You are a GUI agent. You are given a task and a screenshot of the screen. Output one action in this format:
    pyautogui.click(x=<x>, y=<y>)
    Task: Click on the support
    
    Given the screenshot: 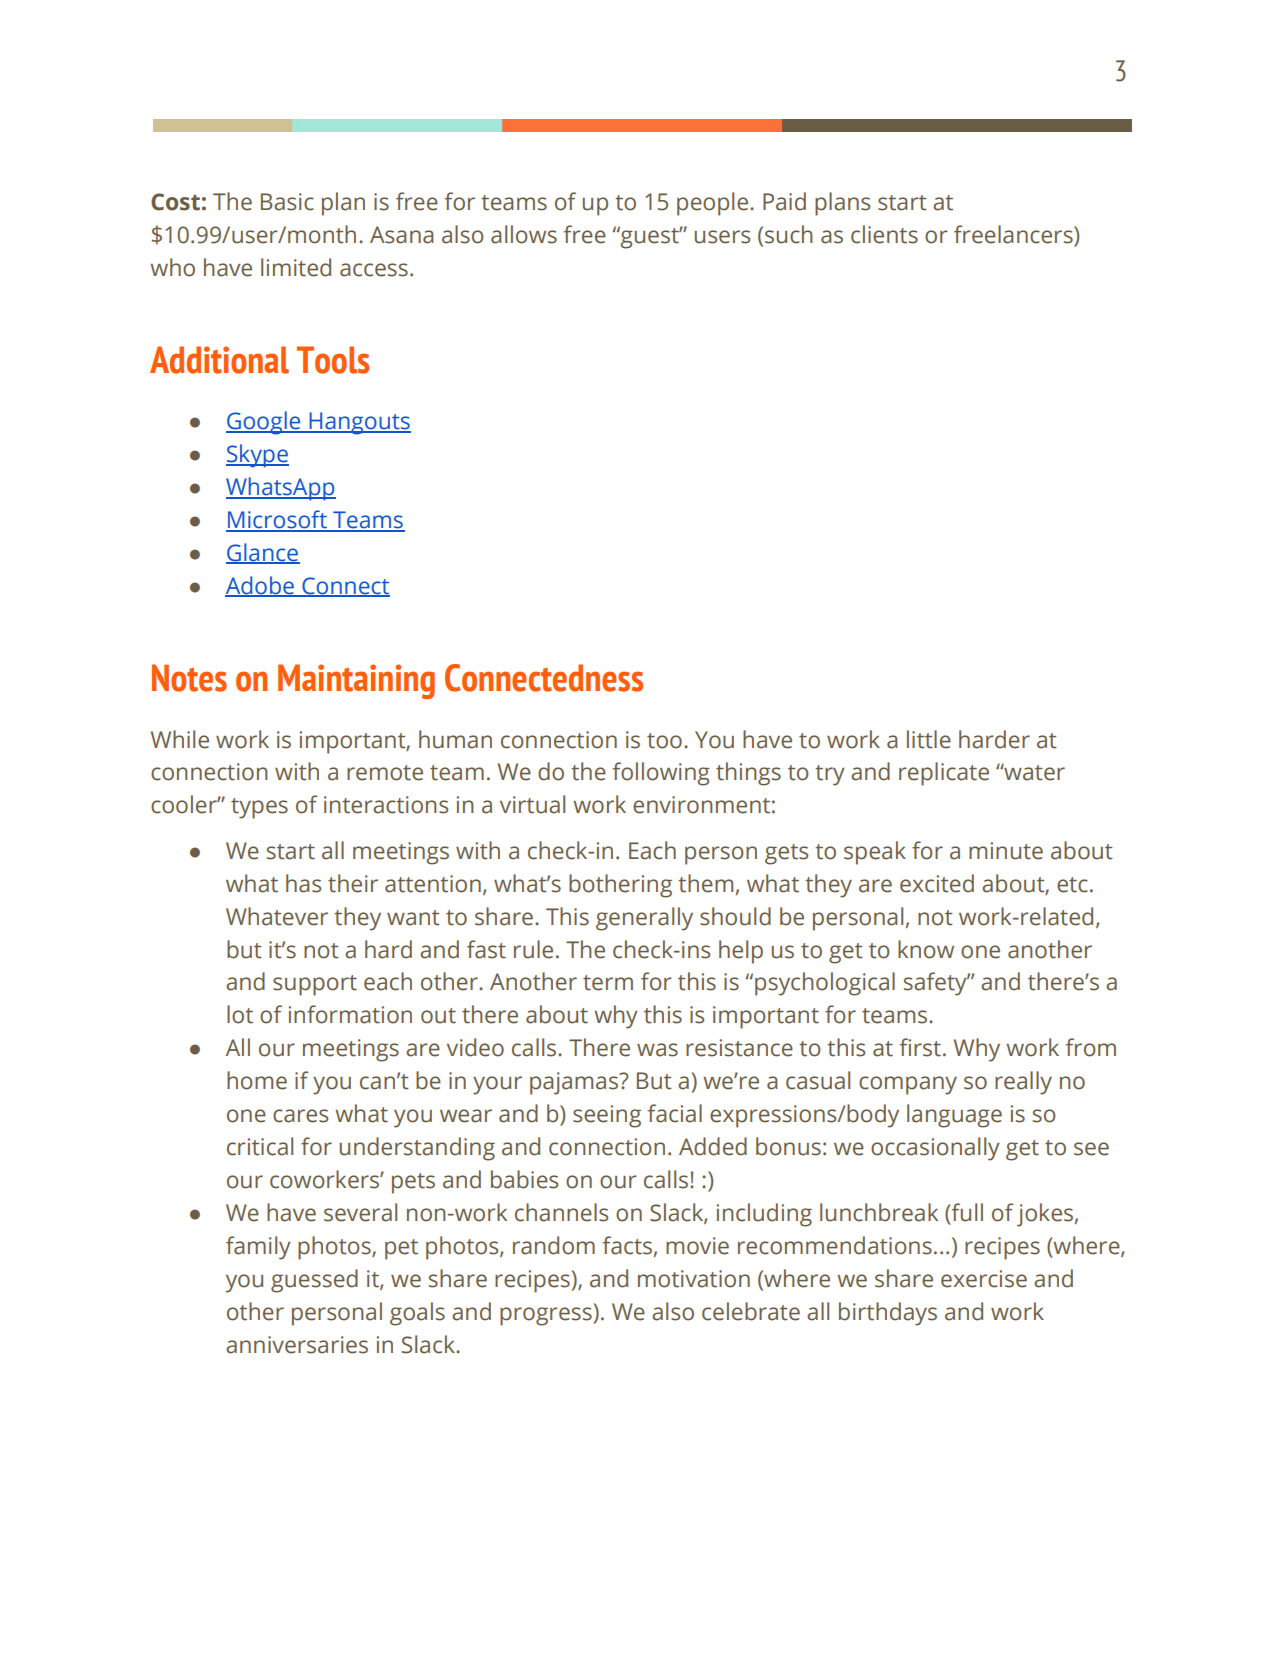 What is the action you would take?
    pyautogui.click(x=315, y=985)
